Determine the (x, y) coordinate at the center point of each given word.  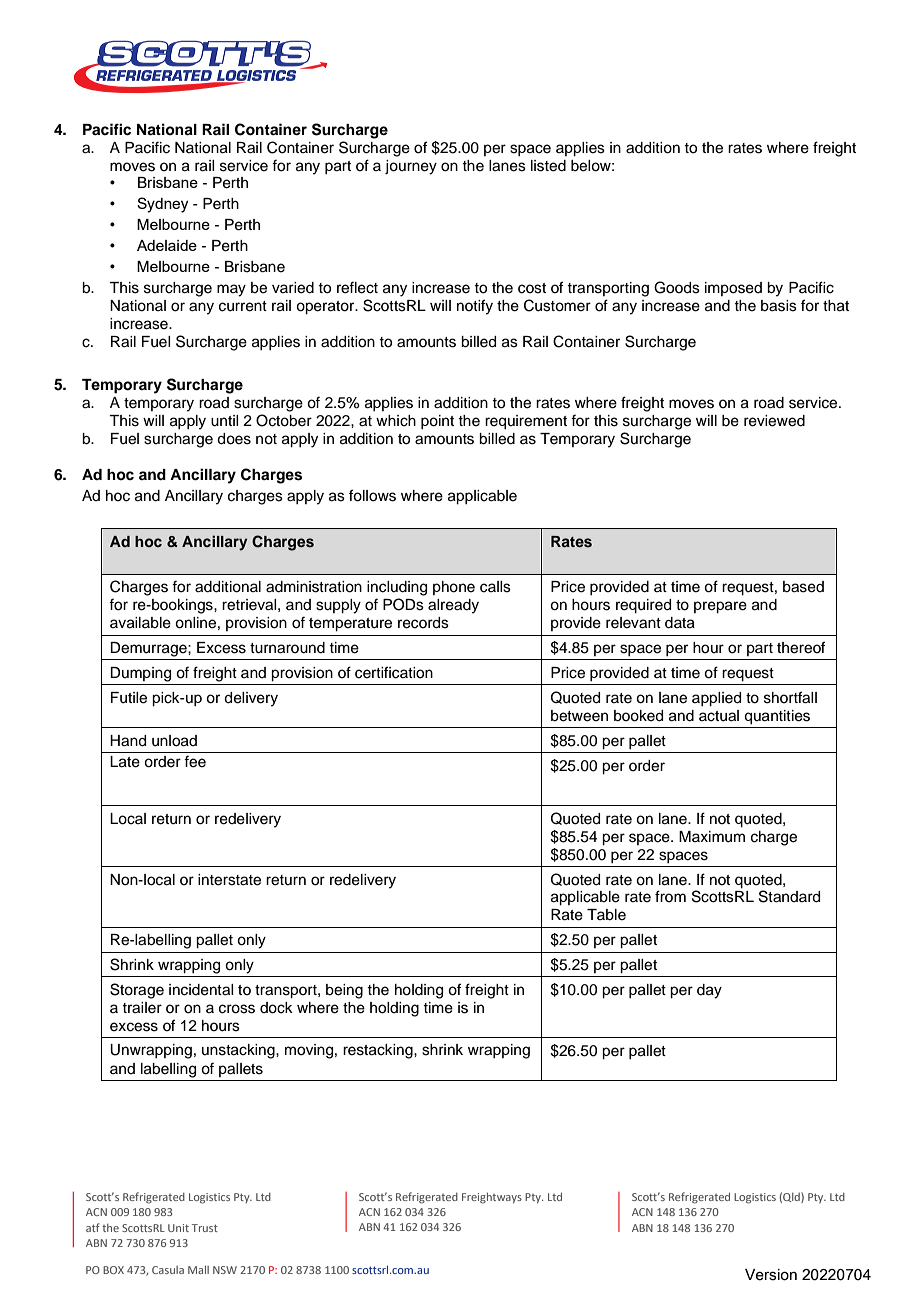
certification (394, 672)
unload (174, 741)
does (234, 439)
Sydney (162, 205)
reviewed (774, 421)
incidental (201, 990)
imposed (733, 289)
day (709, 991)
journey (411, 167)
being (344, 991)
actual (719, 716)
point (437, 422)
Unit (178, 1228)
